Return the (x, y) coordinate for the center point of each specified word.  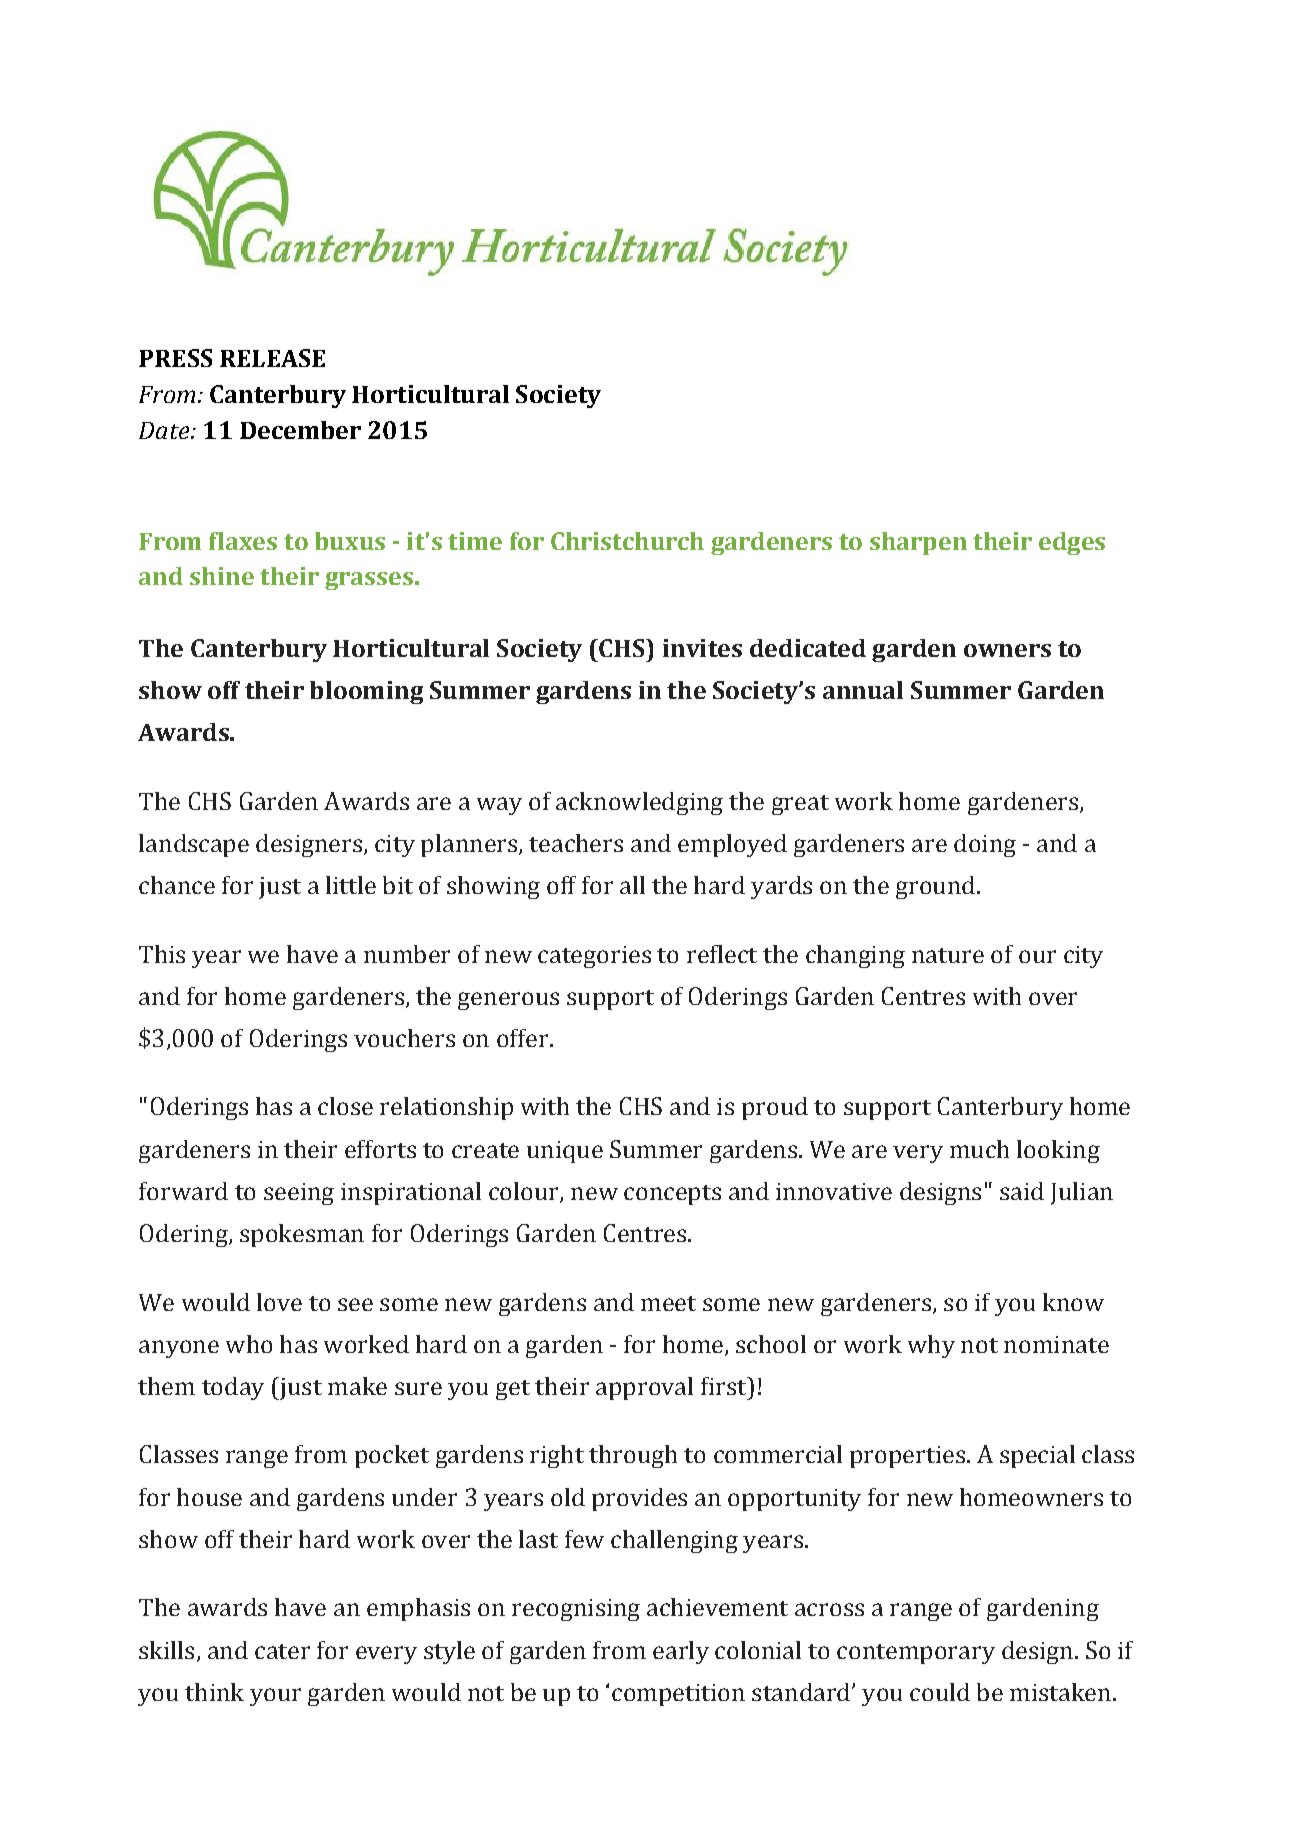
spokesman (302, 1235)
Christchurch (627, 541)
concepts (672, 1195)
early (681, 1652)
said (1022, 1191)
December (300, 430)
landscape (194, 845)
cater (282, 1651)
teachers (576, 843)
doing (985, 845)
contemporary (916, 1654)
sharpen (918, 543)
